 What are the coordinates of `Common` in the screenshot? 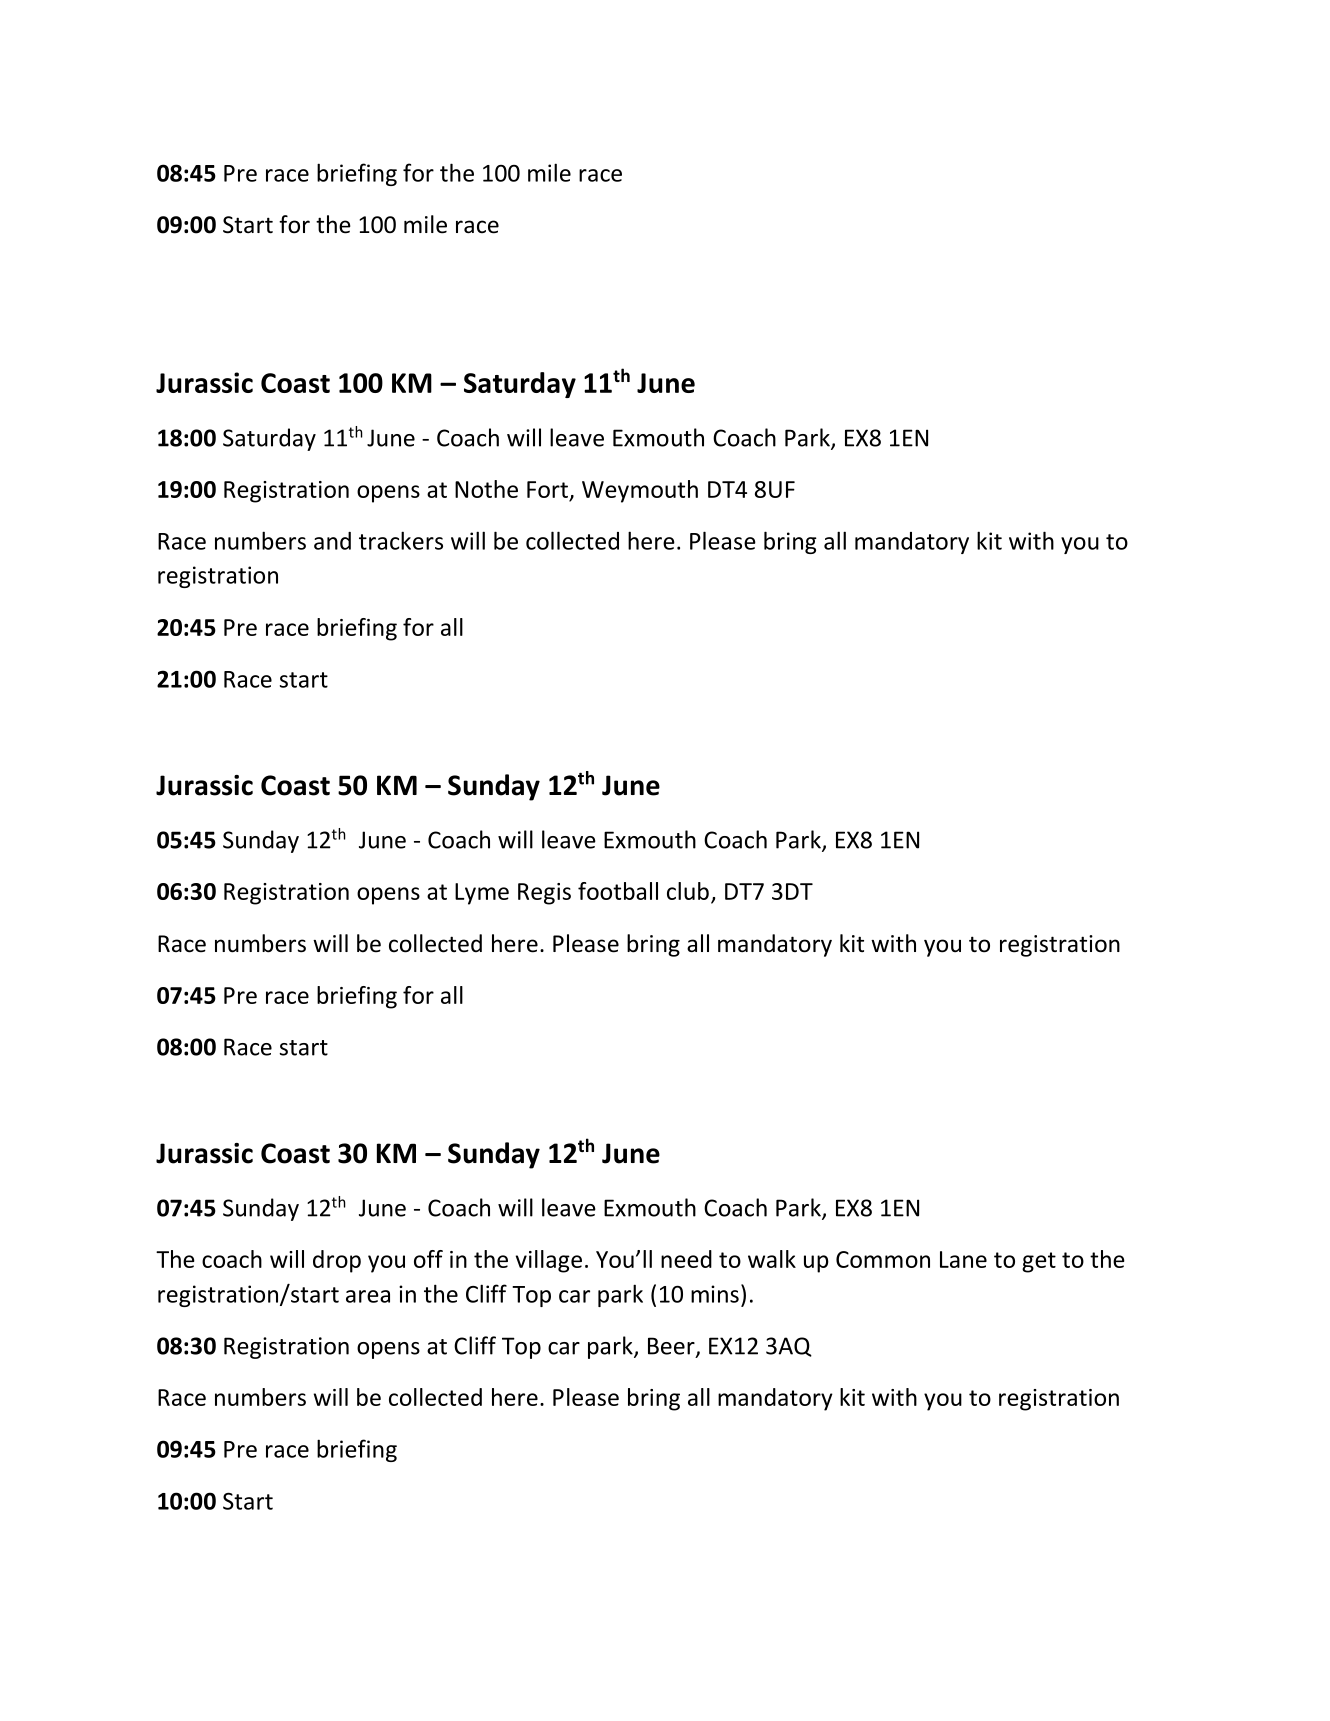 It's located at (883, 1259).
